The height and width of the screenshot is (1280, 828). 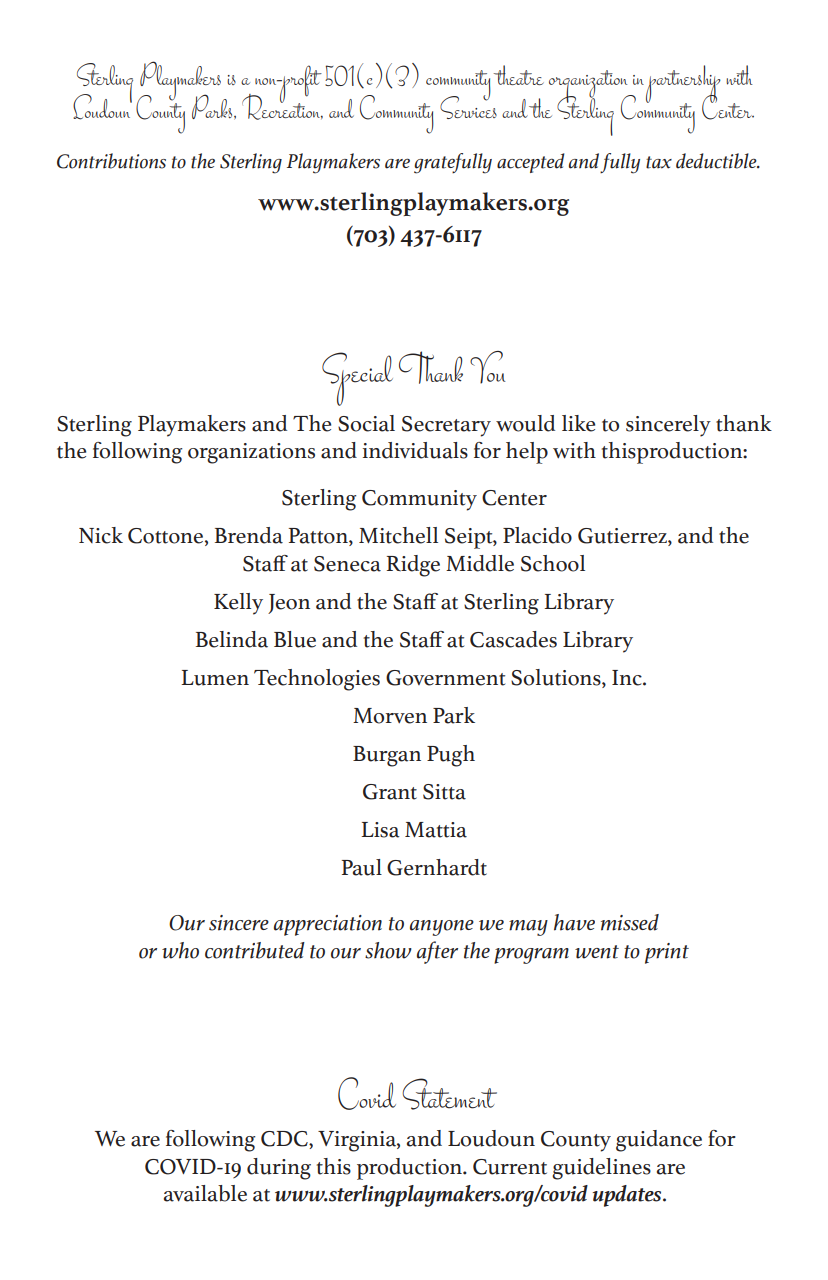 What do you see at coordinates (205, 1193) in the screenshot?
I see `available` at bounding box center [205, 1193].
